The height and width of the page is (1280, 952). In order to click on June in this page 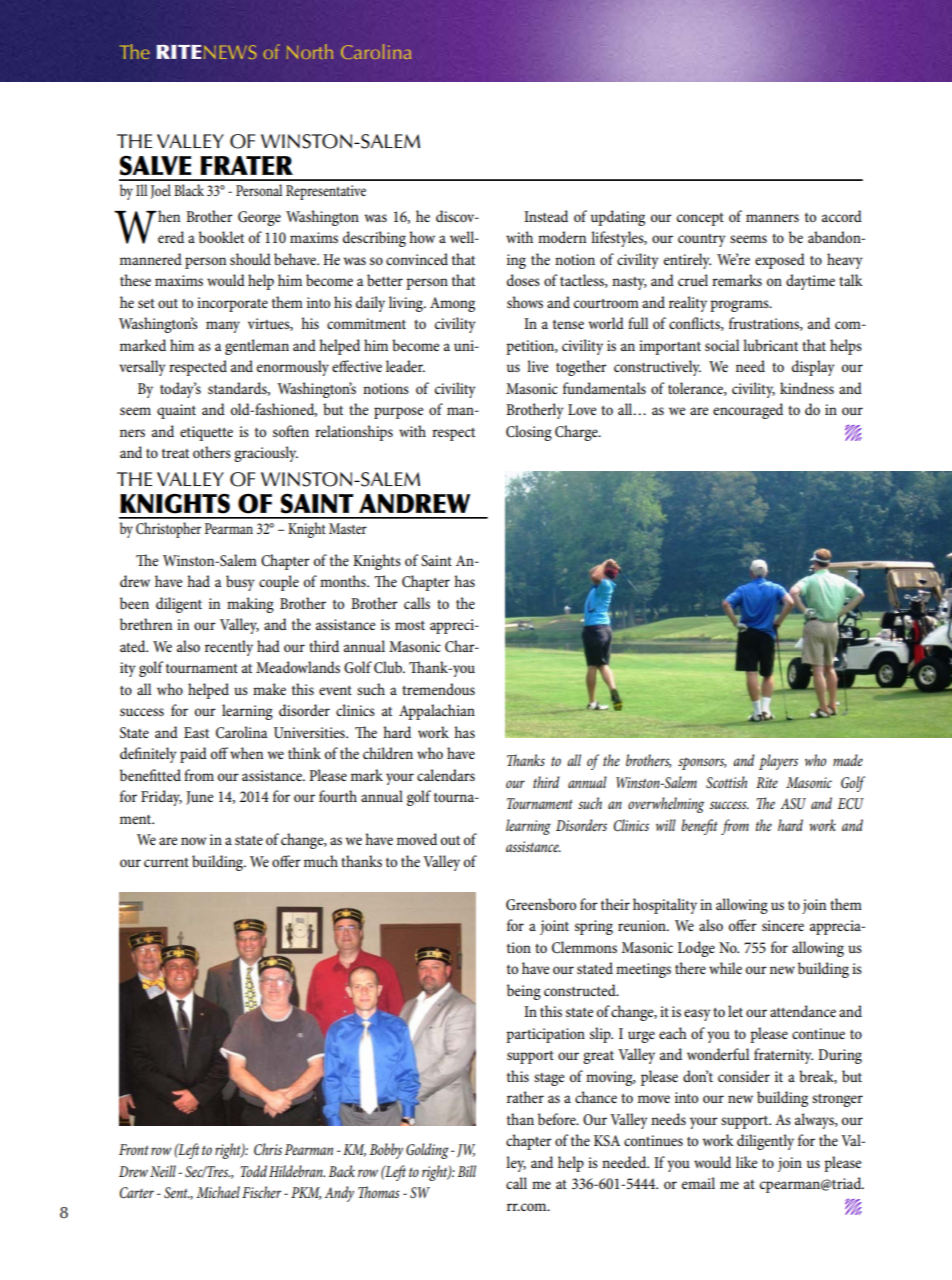, I will do `click(200, 798)`.
